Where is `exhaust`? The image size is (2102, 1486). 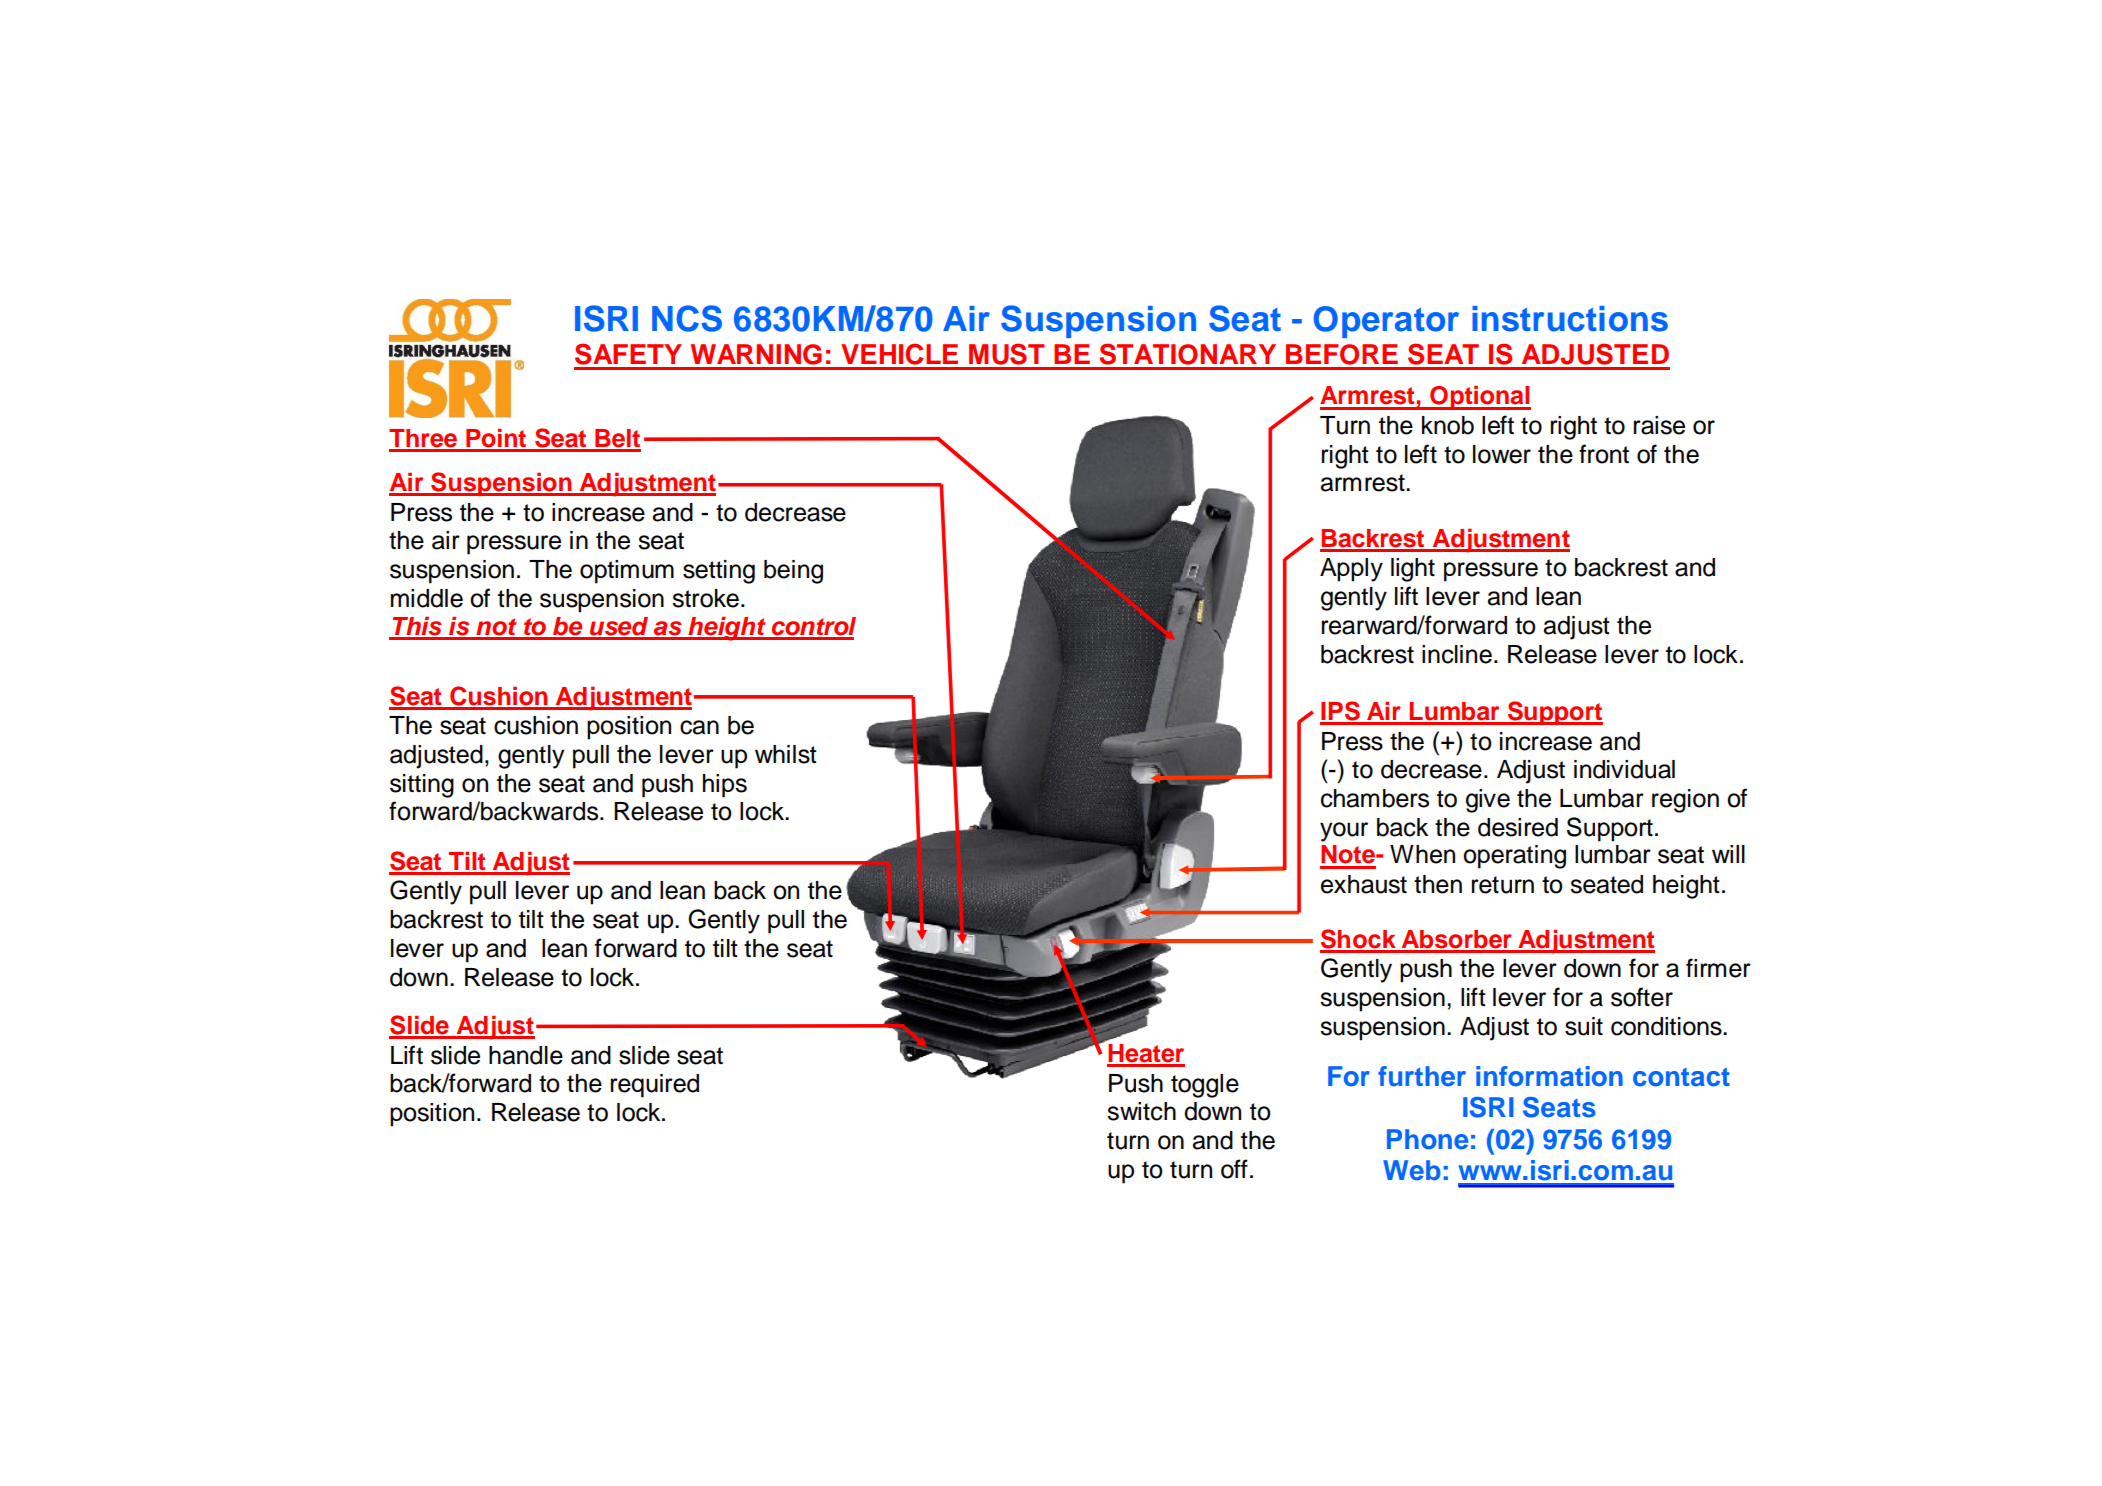 exhaust is located at coordinates (1364, 884).
